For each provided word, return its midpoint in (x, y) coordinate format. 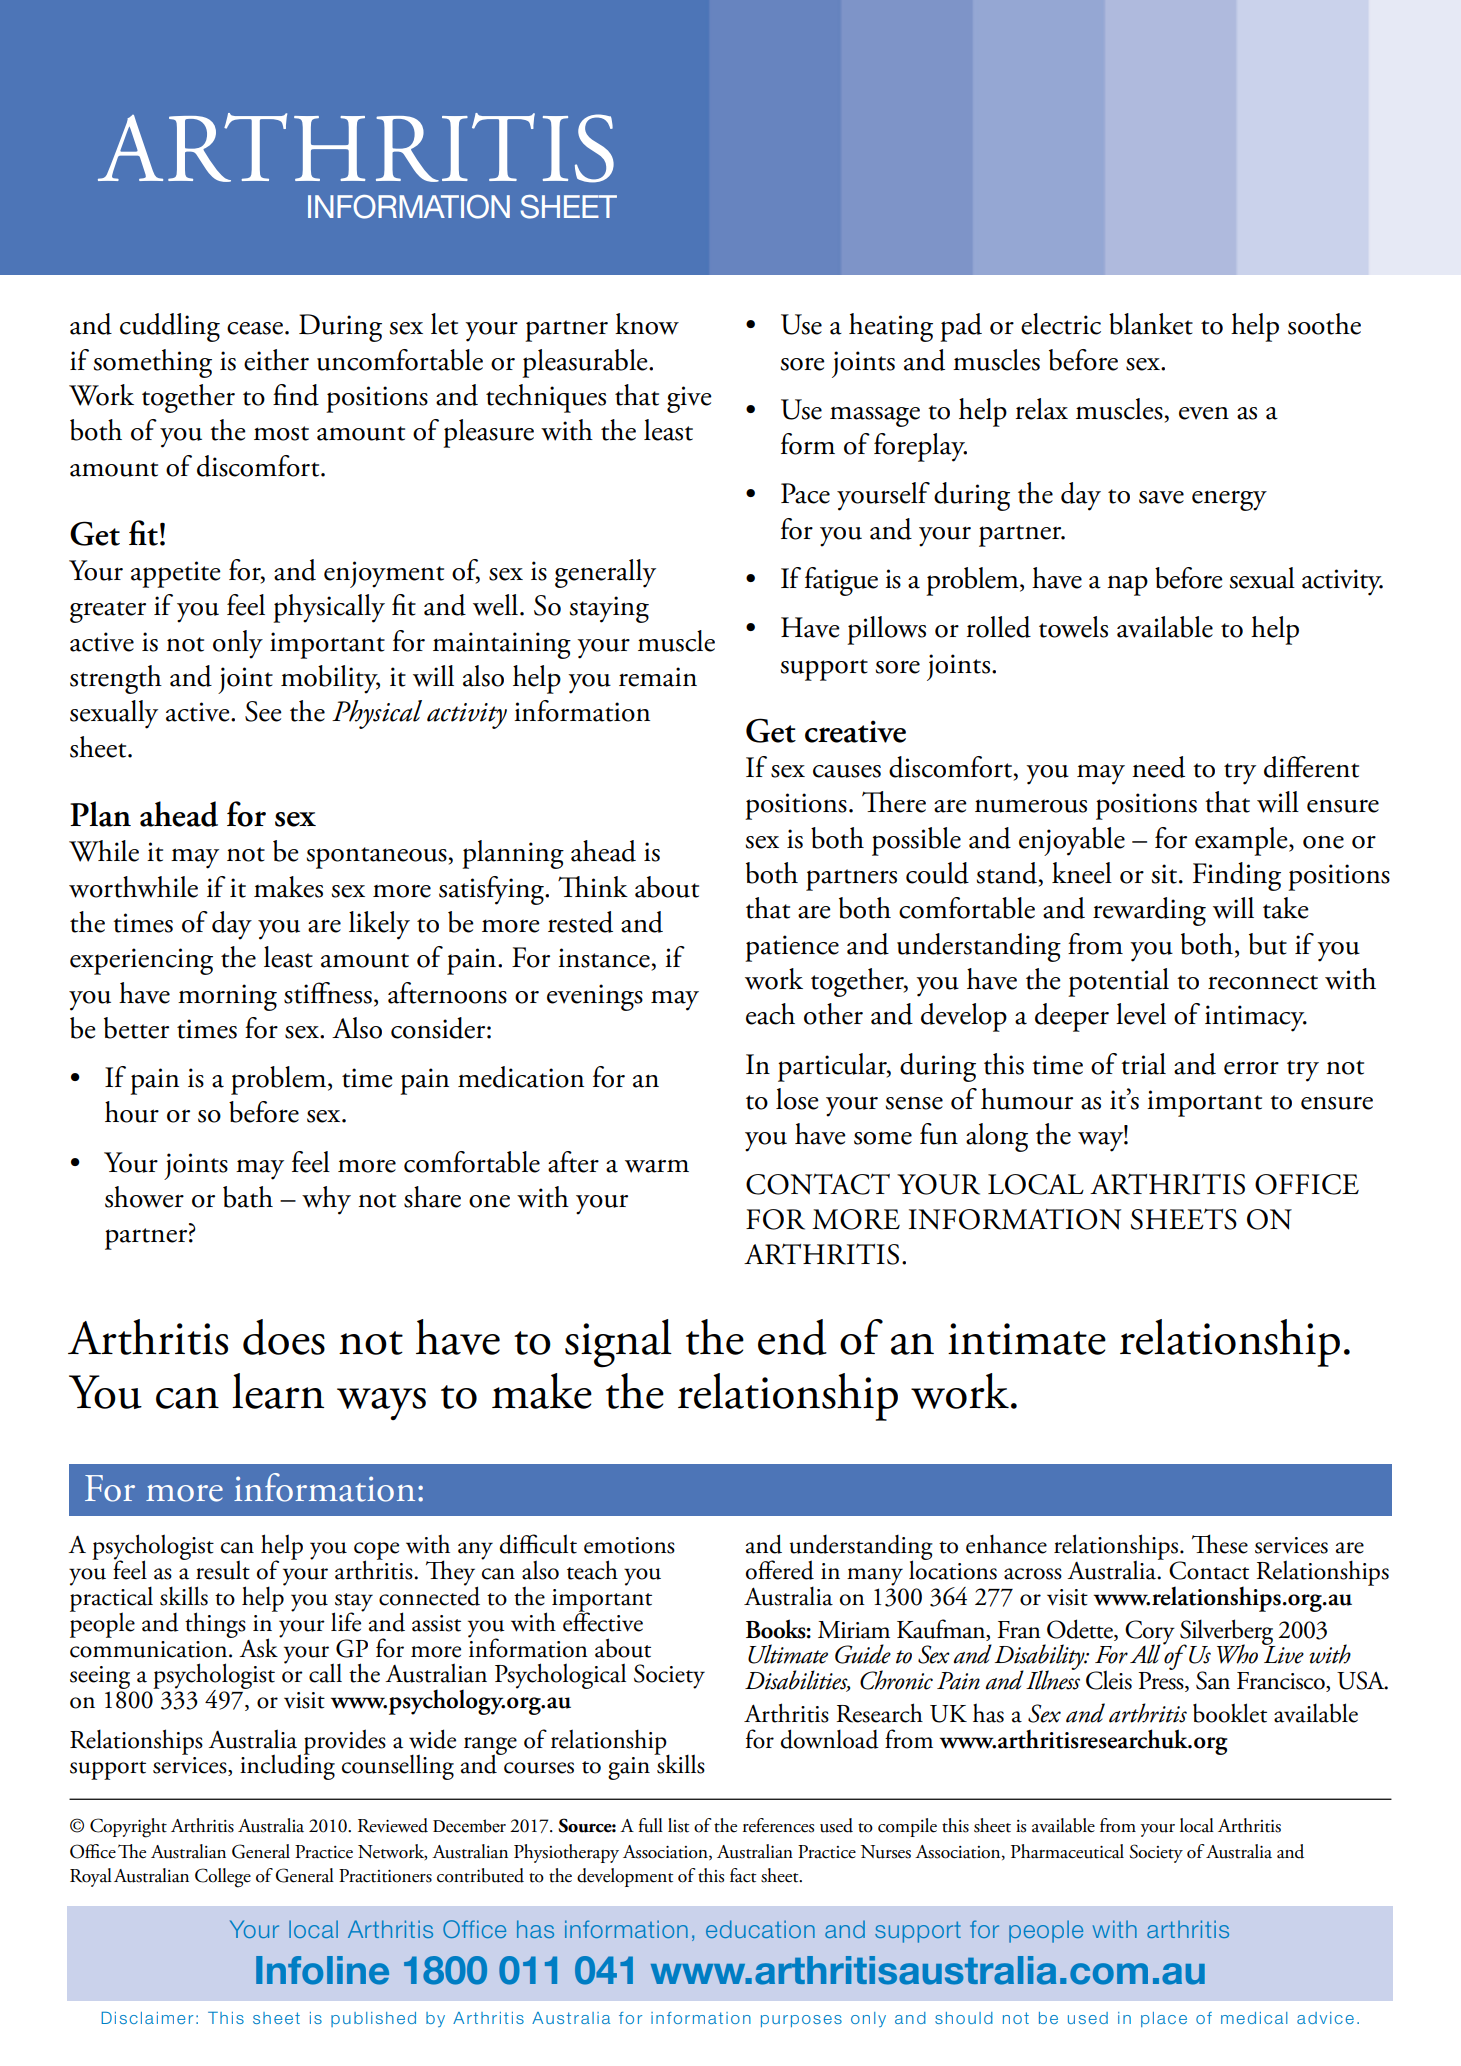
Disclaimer (147, 2018)
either (276, 360)
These (1220, 1544)
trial (1143, 1064)
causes (847, 771)
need (1158, 767)
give (689, 399)
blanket (1151, 324)
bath (248, 1197)
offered (780, 1570)
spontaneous (377, 858)
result (223, 1570)
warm (657, 1166)
